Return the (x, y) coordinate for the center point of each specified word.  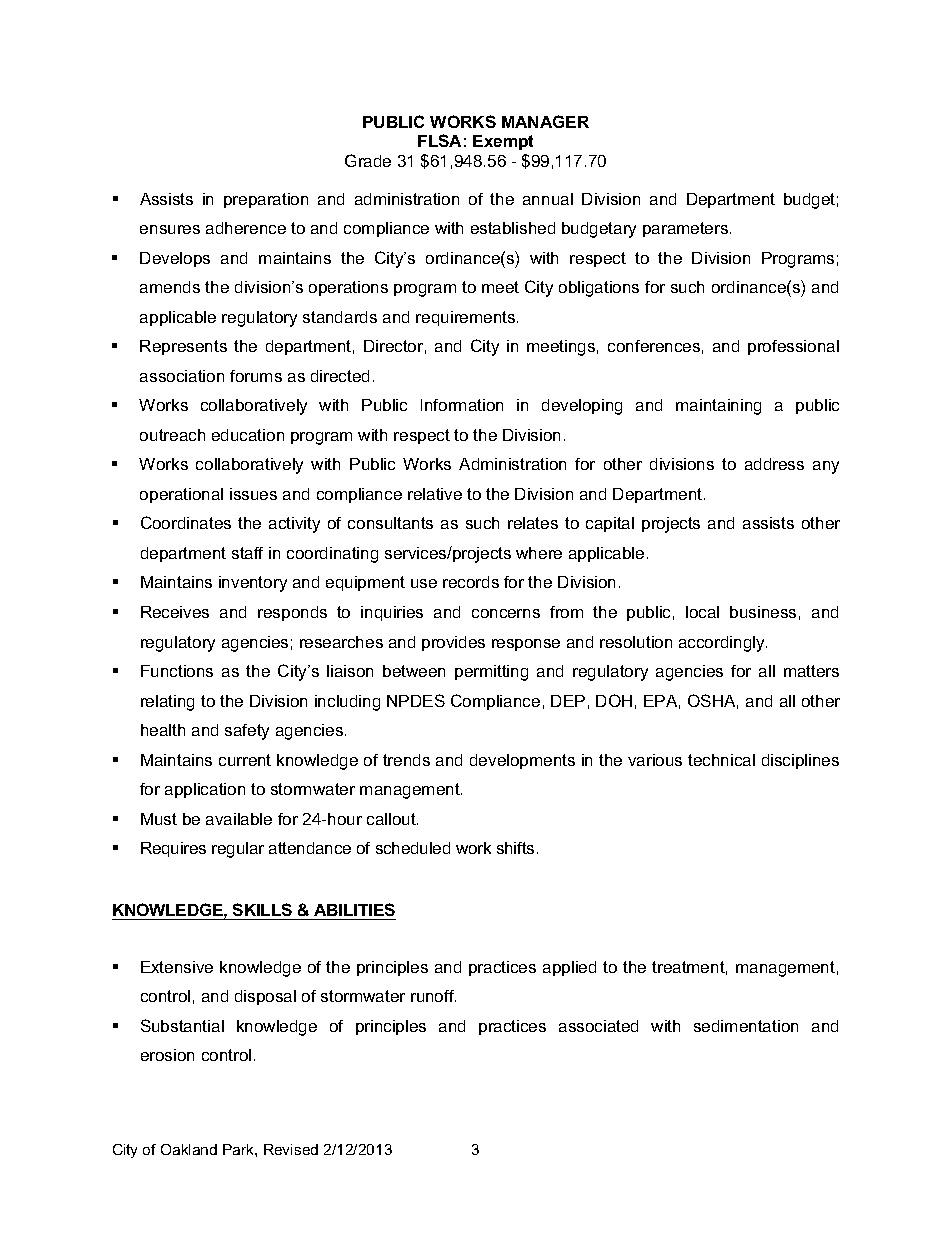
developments (522, 761)
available (239, 819)
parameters (687, 229)
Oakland (189, 1149)
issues (253, 494)
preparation (266, 200)
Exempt (503, 142)
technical (721, 760)
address (774, 464)
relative (435, 494)
